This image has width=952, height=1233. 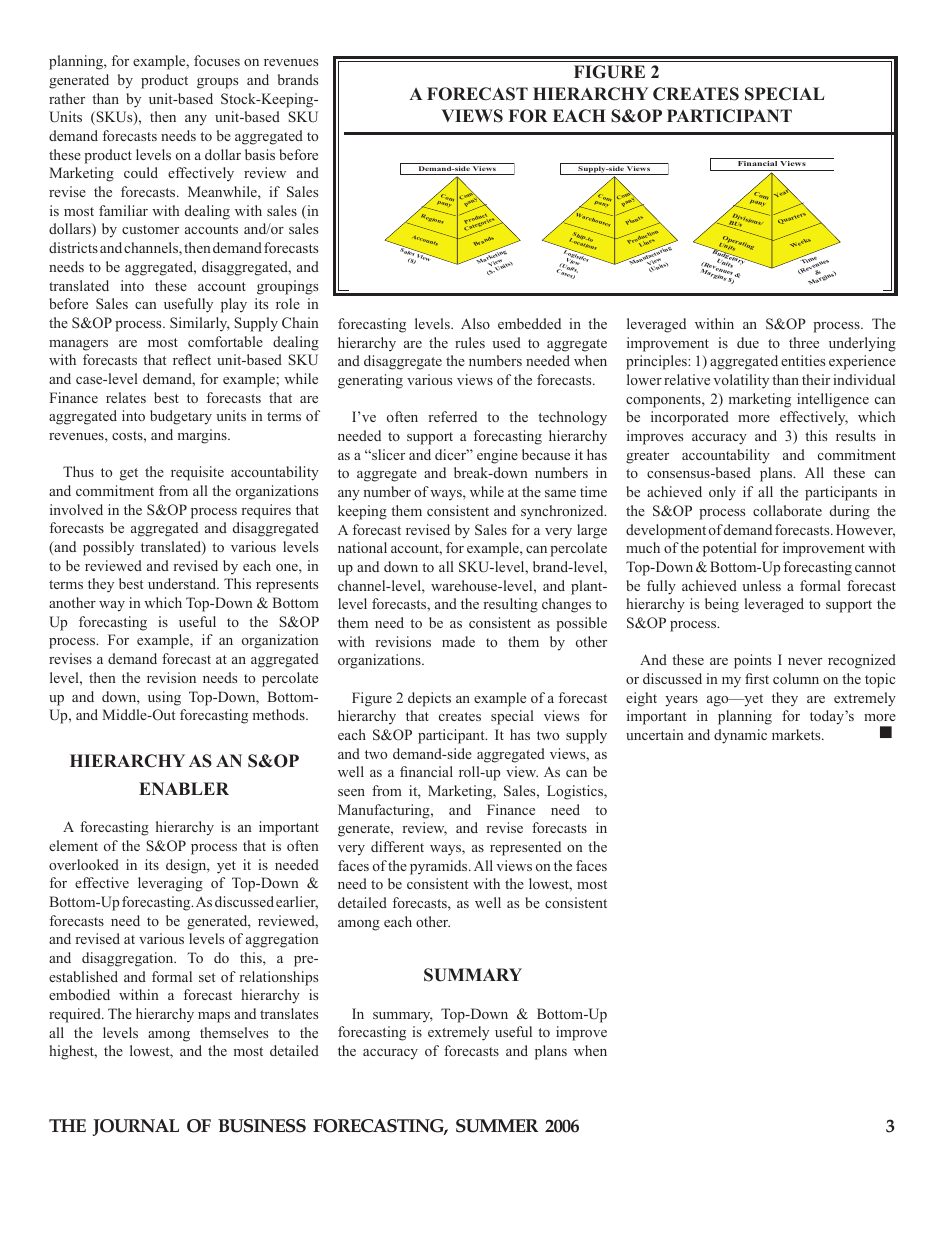 I want to click on JOURNAL, so click(x=136, y=1127).
